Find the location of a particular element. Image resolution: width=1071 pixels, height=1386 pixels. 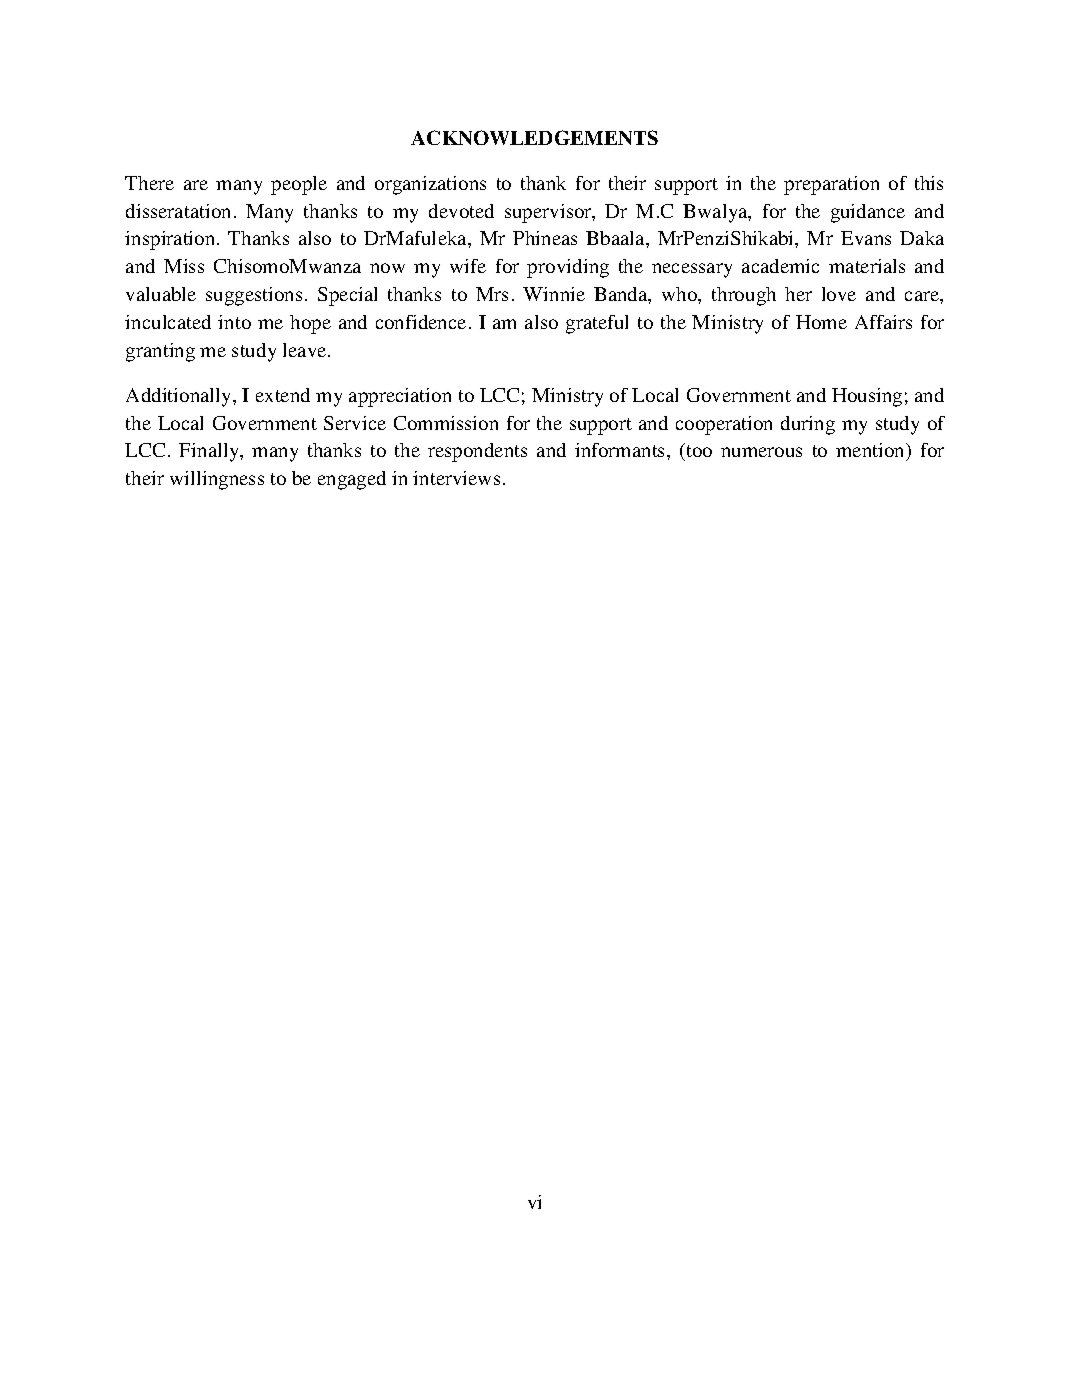

people is located at coordinates (299, 185).
